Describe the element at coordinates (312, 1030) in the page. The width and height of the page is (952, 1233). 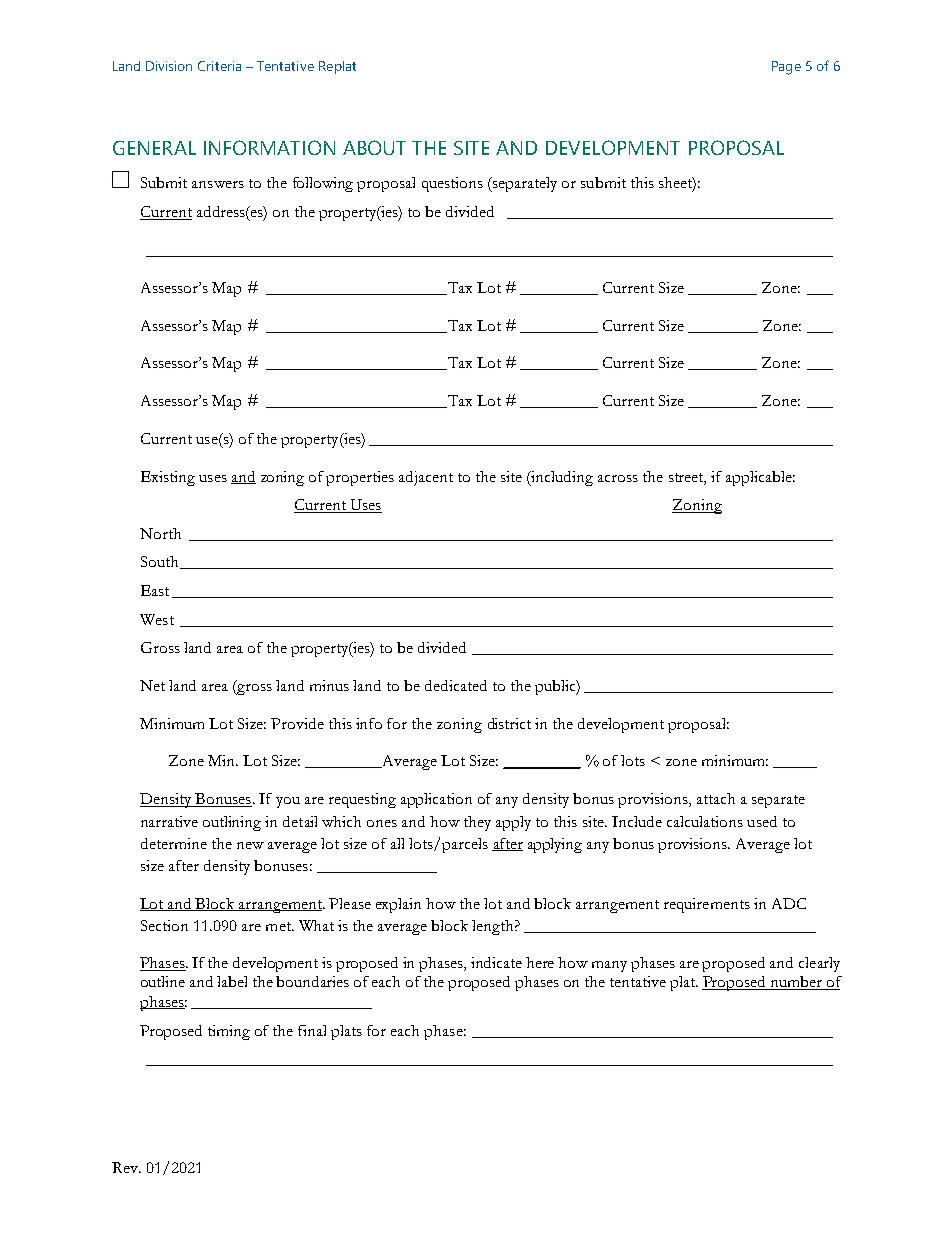
I see `final` at that location.
